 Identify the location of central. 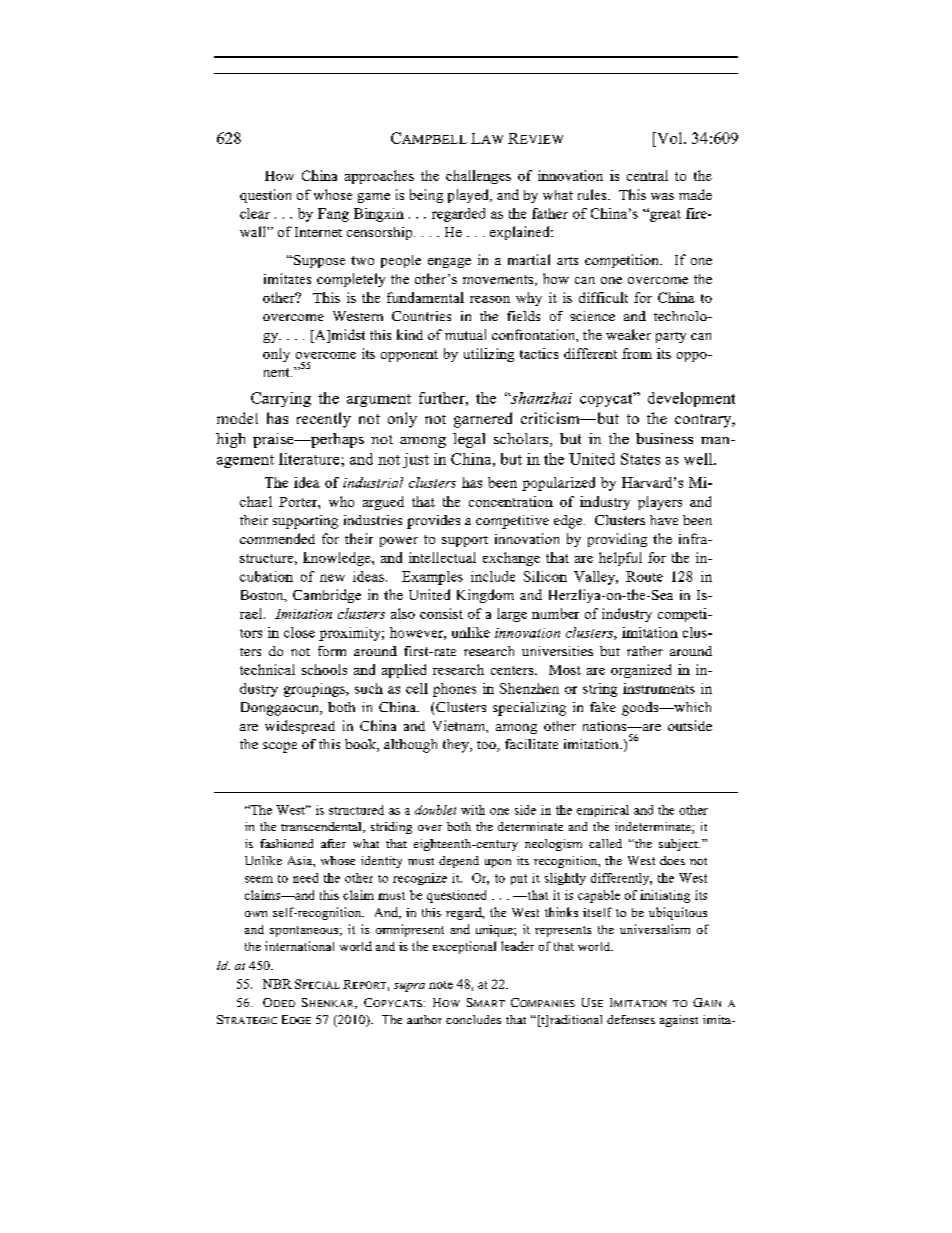
(647, 175).
